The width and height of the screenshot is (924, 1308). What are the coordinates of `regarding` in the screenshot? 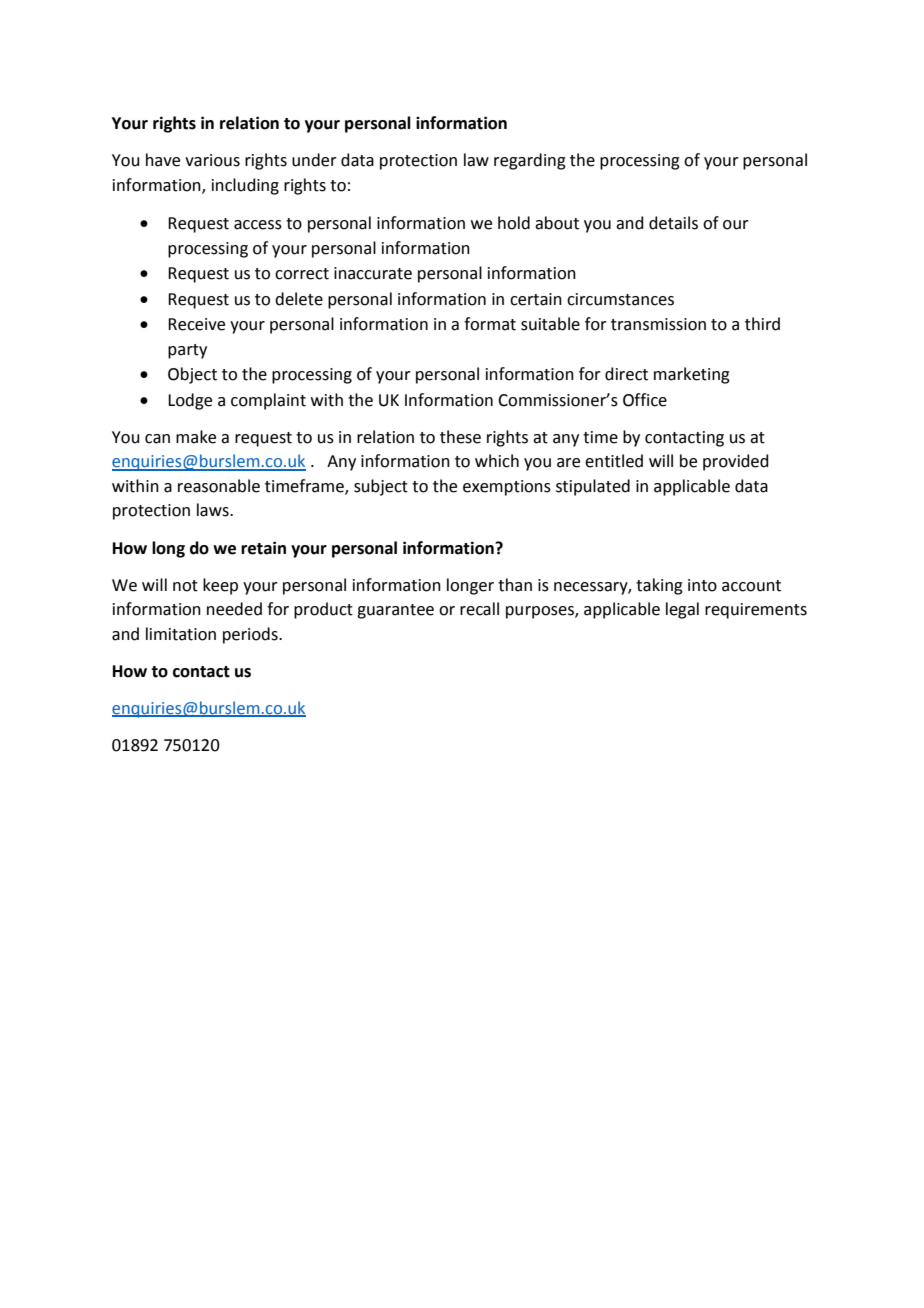 It's located at (530, 161).
